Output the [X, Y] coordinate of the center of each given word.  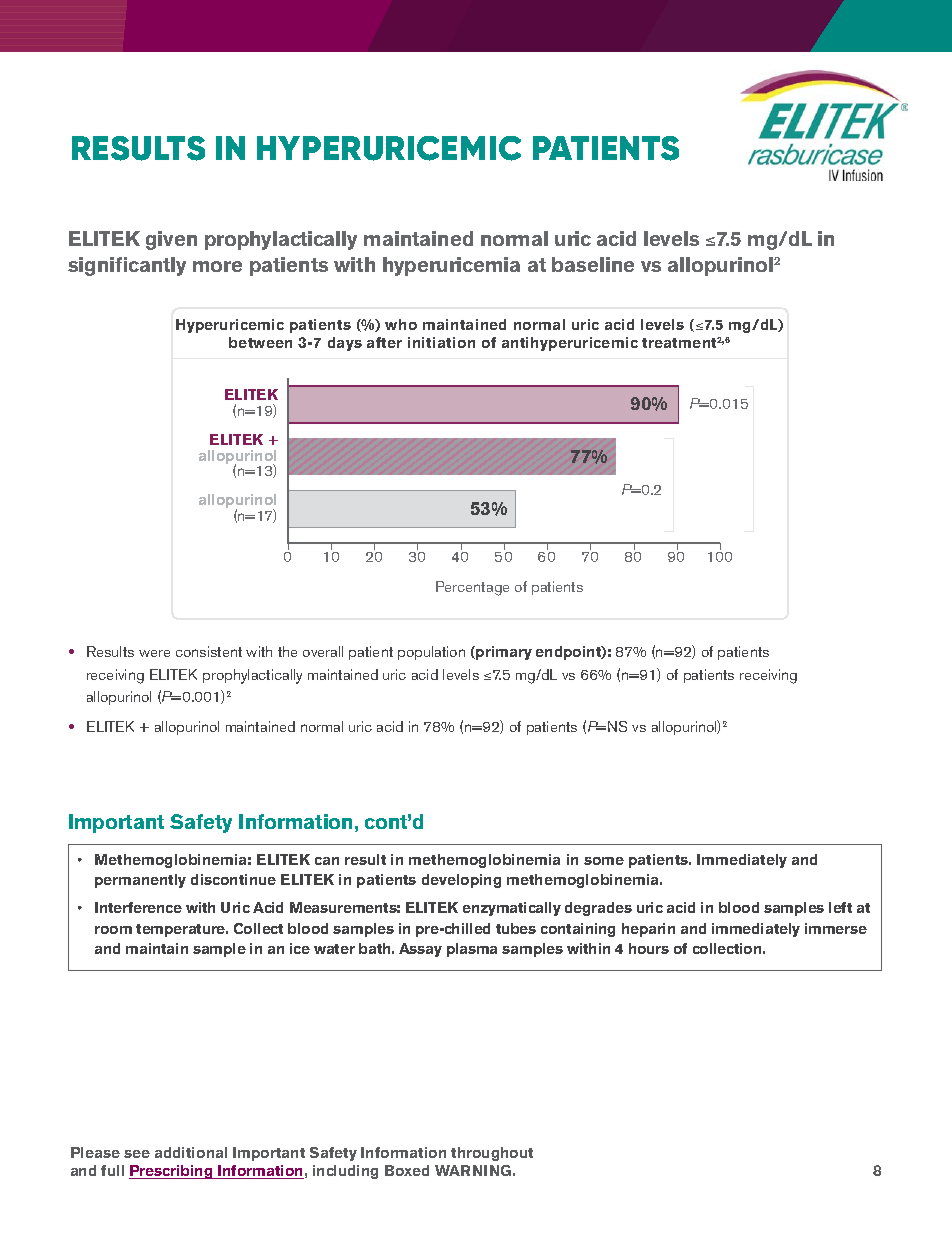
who [401, 324]
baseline [593, 264]
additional [191, 1152]
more [217, 266]
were [154, 653]
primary [504, 653]
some [604, 861]
